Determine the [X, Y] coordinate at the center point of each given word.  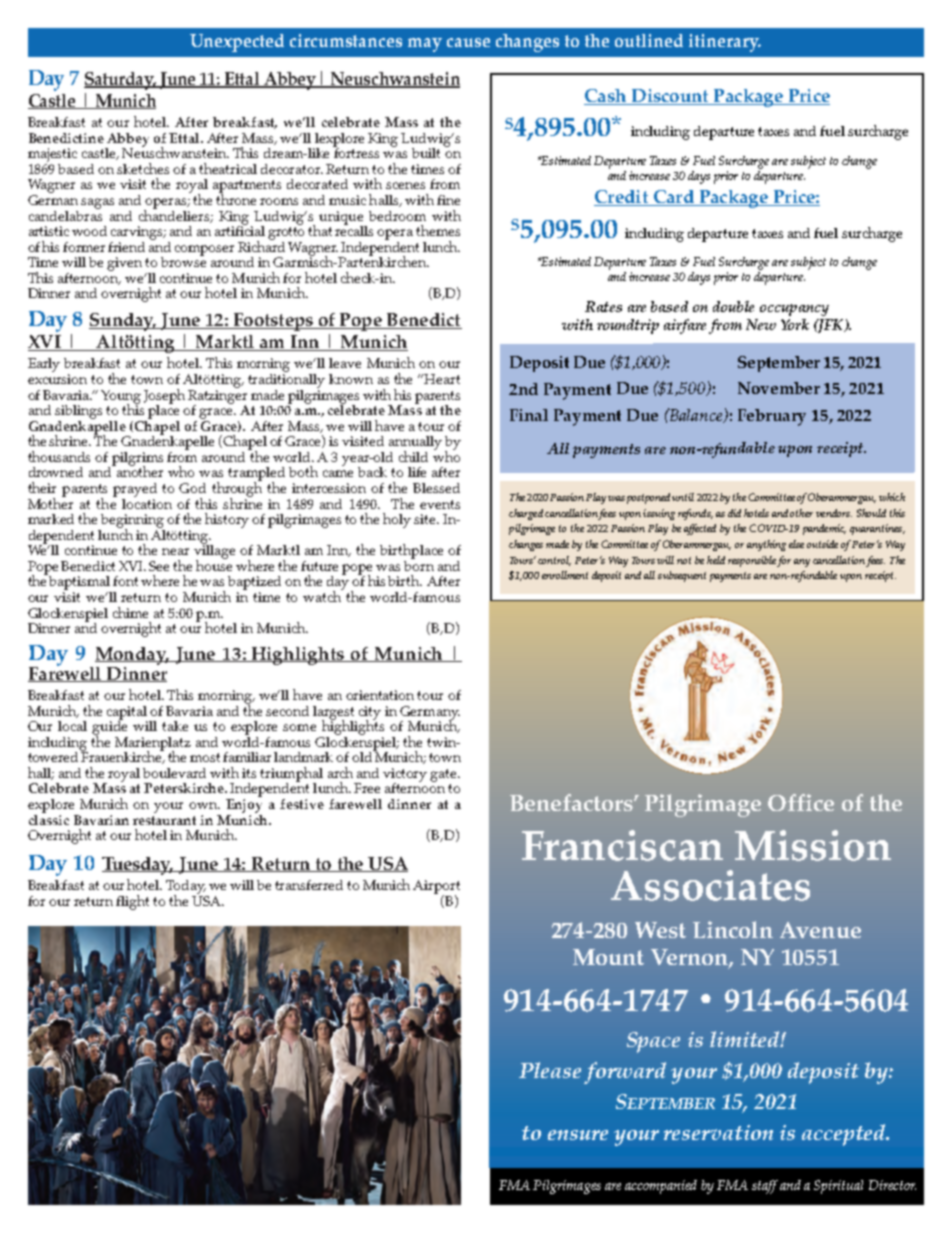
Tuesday [138, 866]
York [795, 324]
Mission [813, 845]
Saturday [120, 81]
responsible [752, 561]
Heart [442, 379]
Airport [436, 888]
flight [132, 902]
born [419, 564]
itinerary [725, 43]
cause [468, 42]
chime [130, 612]
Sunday [123, 322]
